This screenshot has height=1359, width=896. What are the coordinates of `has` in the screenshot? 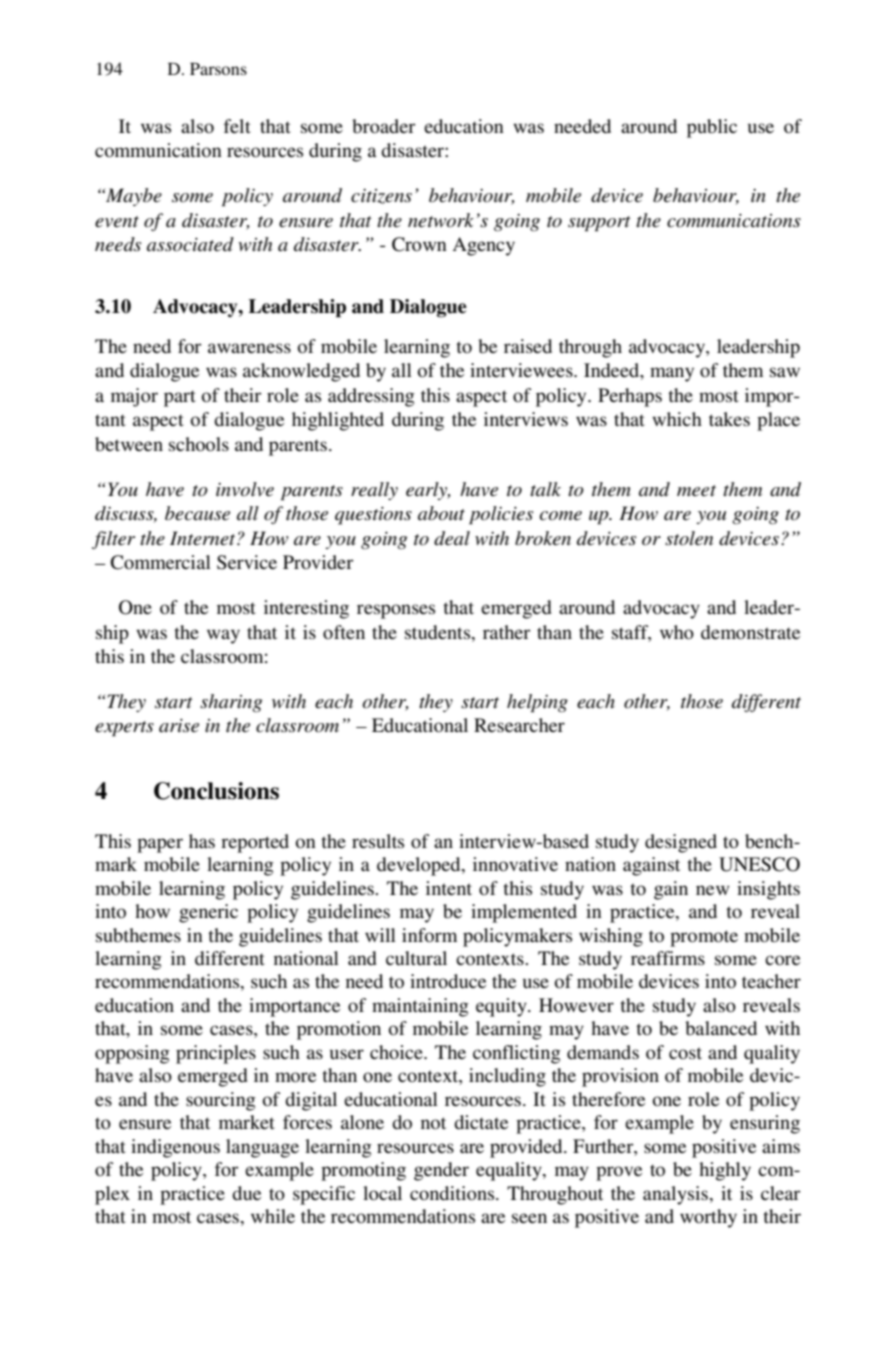 It's located at (202, 841).
